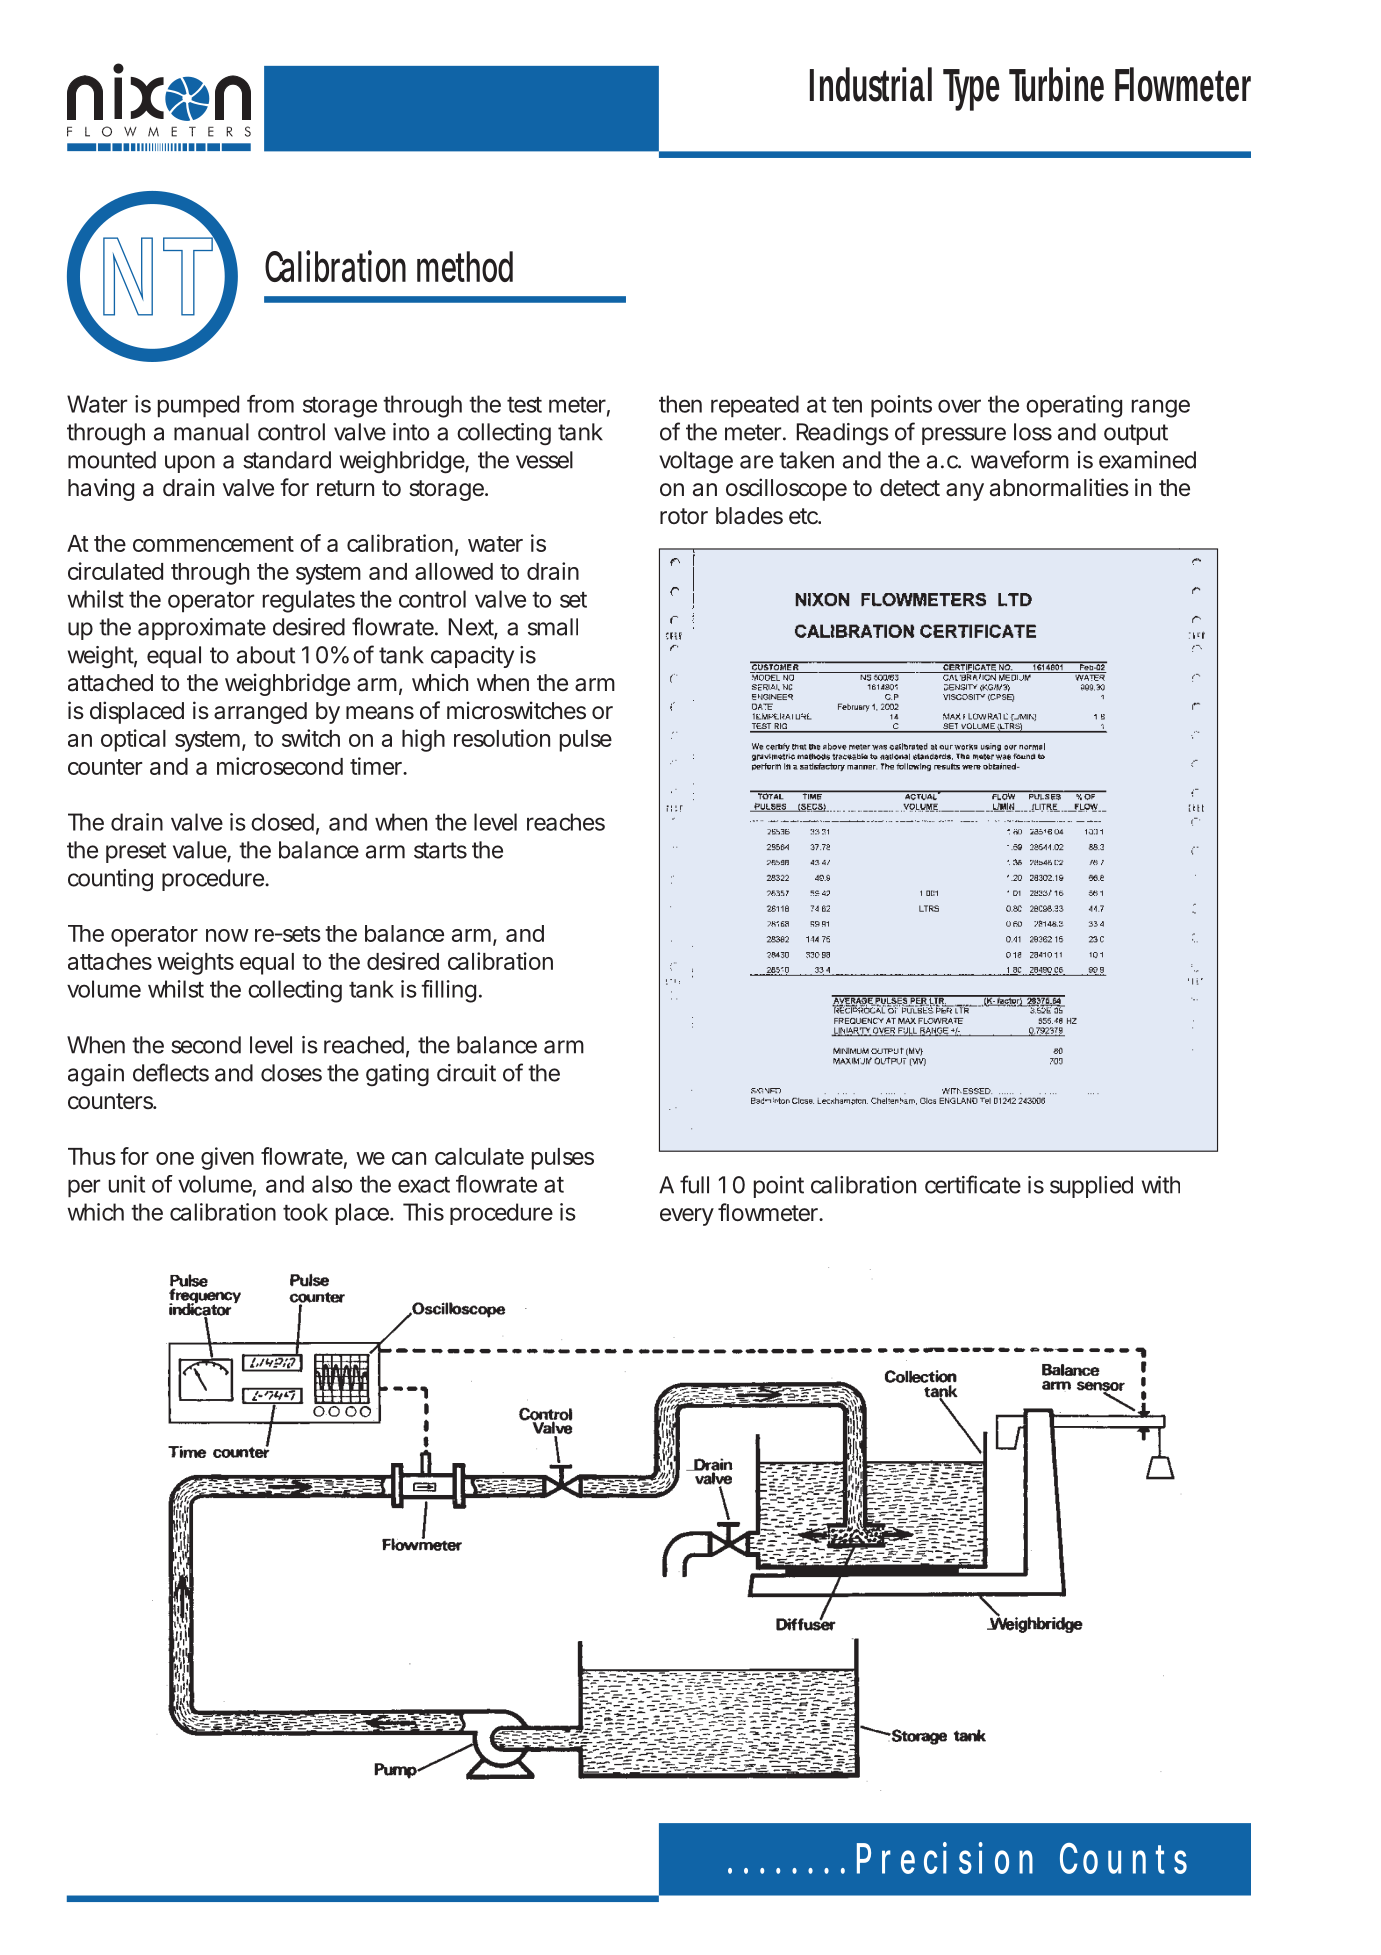 The width and height of the screenshot is (1381, 1955). What do you see at coordinates (910, 488) in the screenshot?
I see `detect` at bounding box center [910, 488].
